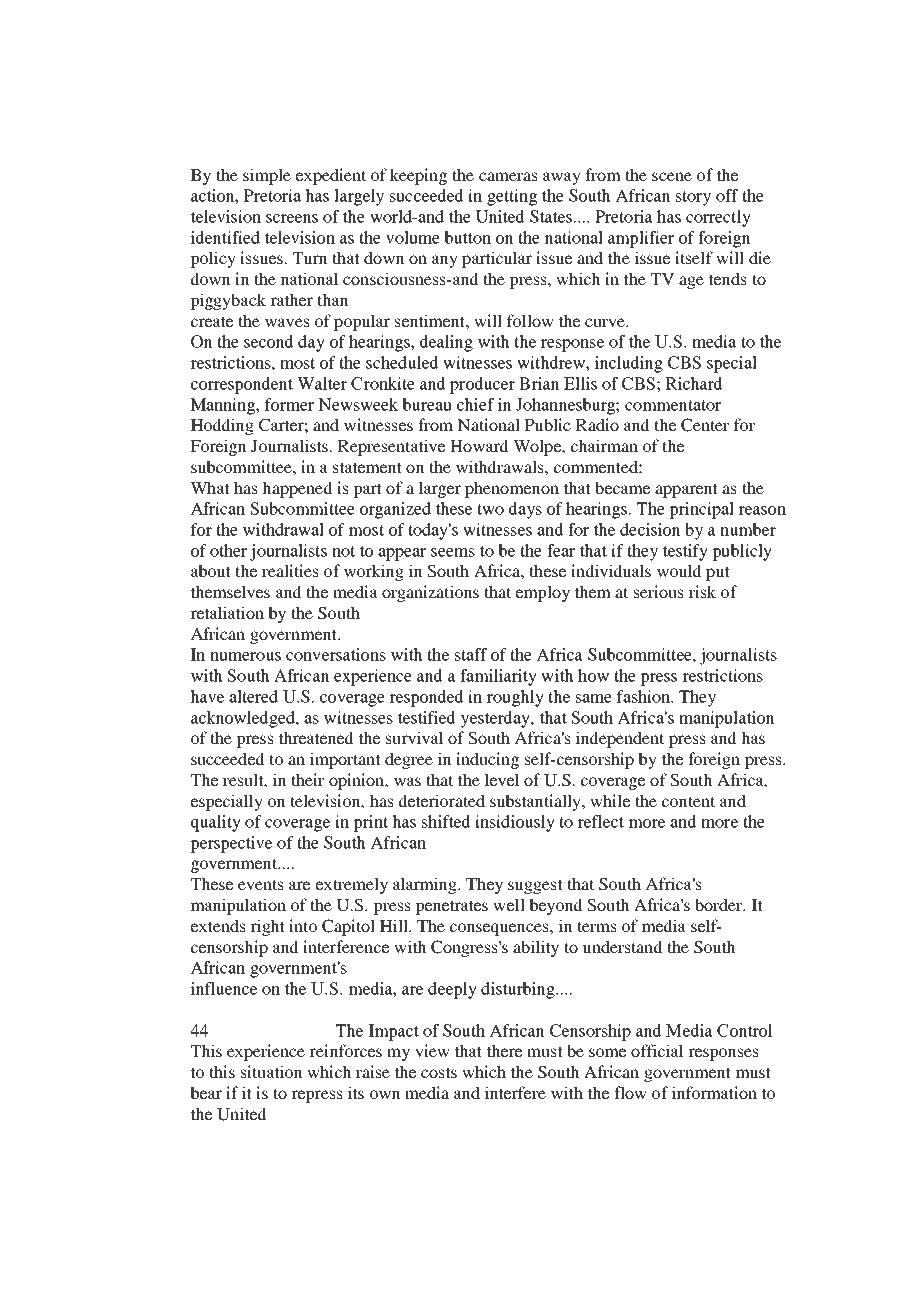 The width and height of the screenshot is (924, 1308). I want to click on level, so click(502, 779).
